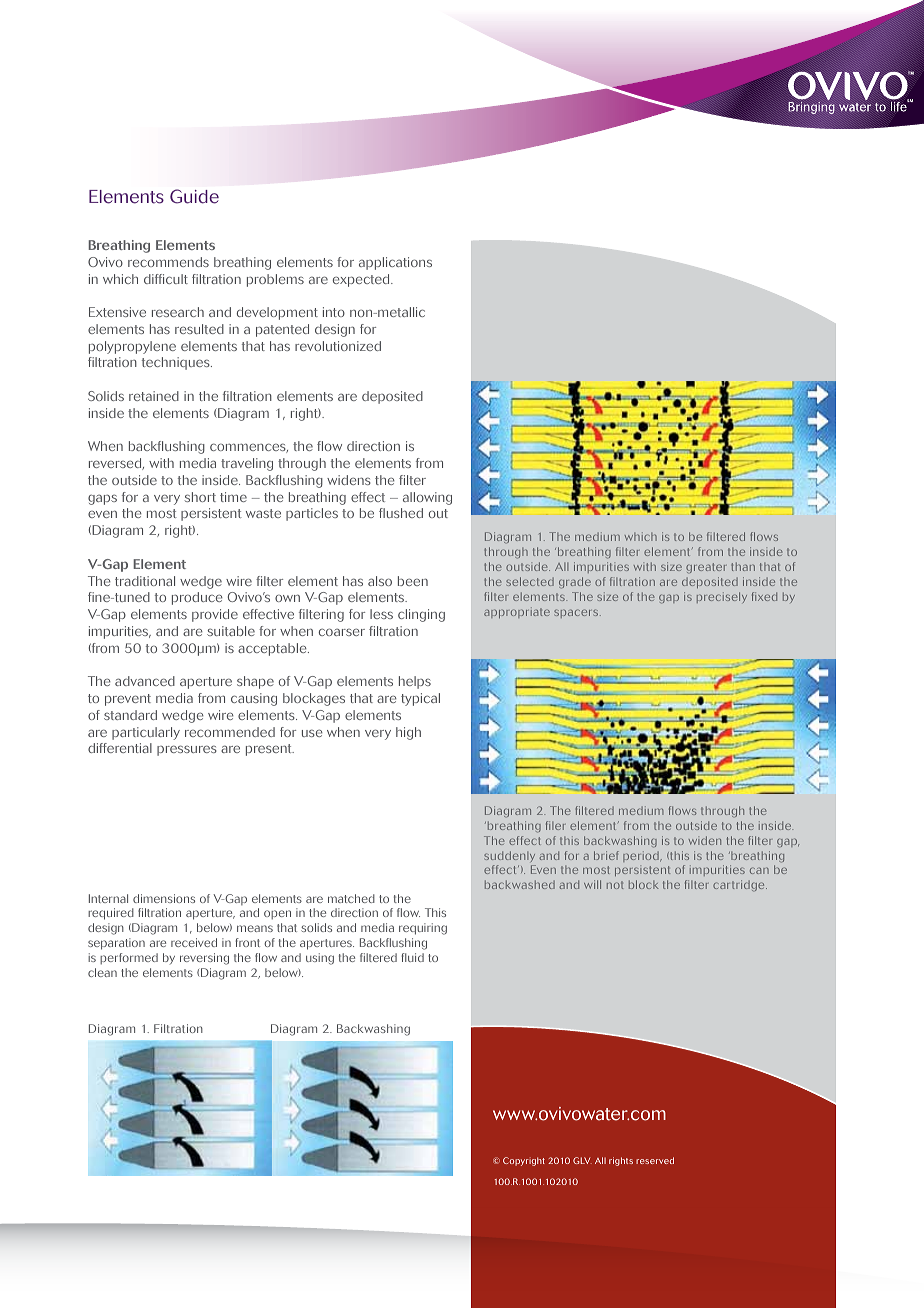  What do you see at coordinates (362, 280) in the page?
I see `expected` at bounding box center [362, 280].
